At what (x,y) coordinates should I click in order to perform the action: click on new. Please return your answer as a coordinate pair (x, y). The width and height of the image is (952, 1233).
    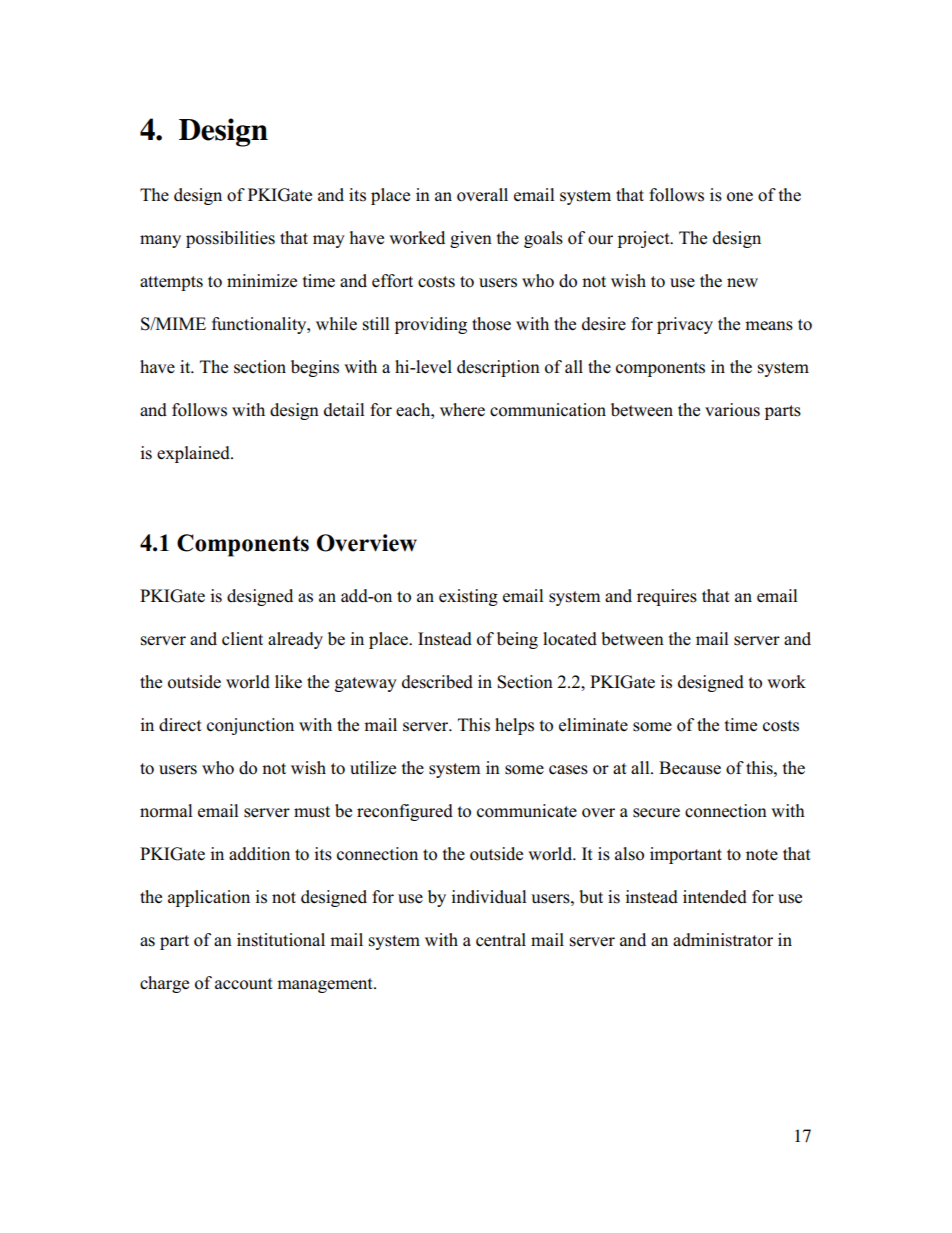
    Looking at the image, I should click on (742, 283).
